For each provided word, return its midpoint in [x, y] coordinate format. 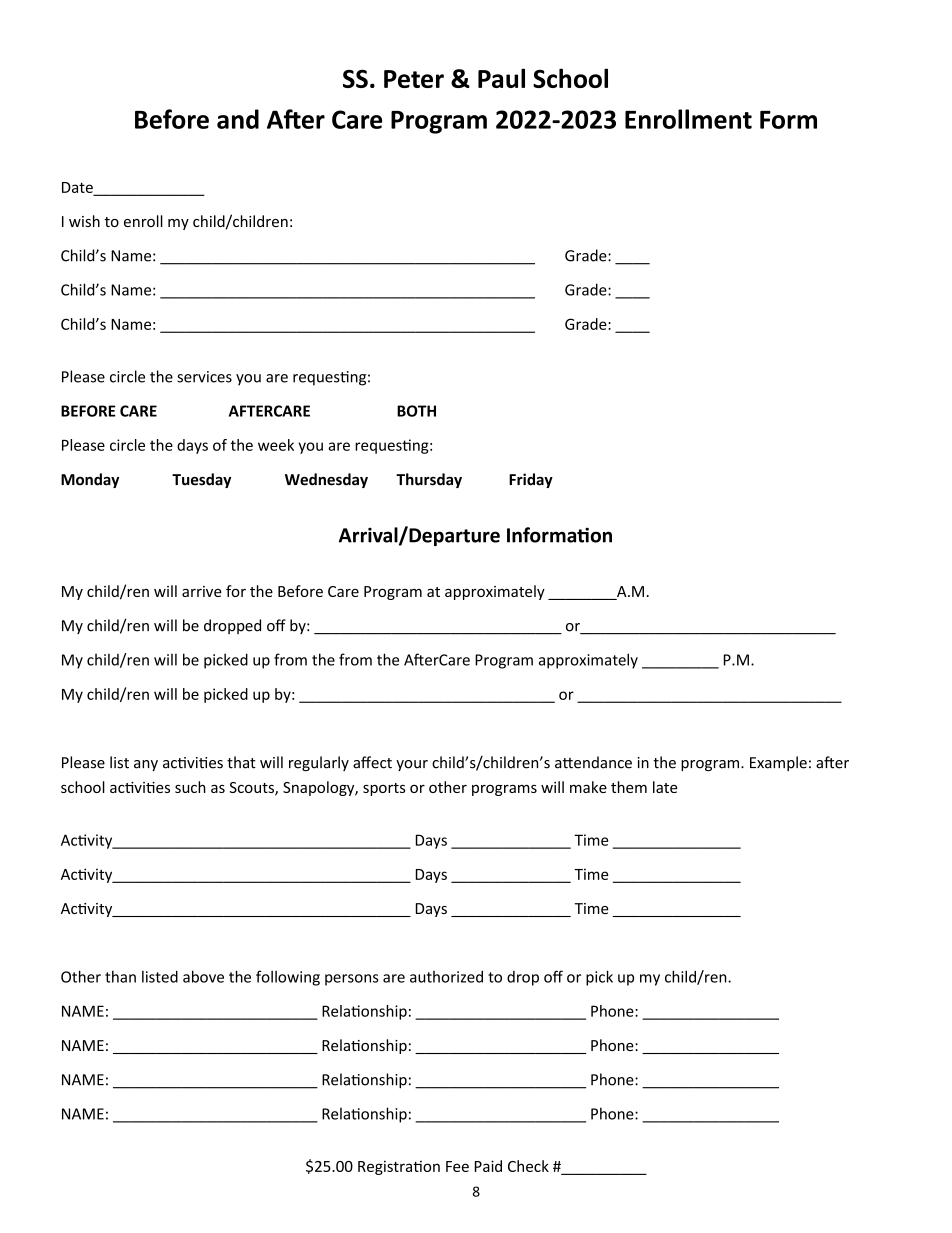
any [146, 765]
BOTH [416, 411]
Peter [414, 79]
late [665, 787]
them [629, 787]
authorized [446, 977]
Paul [501, 78]
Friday [531, 480]
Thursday [429, 480]
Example [778, 763]
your [412, 765]
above [203, 976]
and [238, 119]
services [204, 377]
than [120, 976]
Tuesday [201, 480]
